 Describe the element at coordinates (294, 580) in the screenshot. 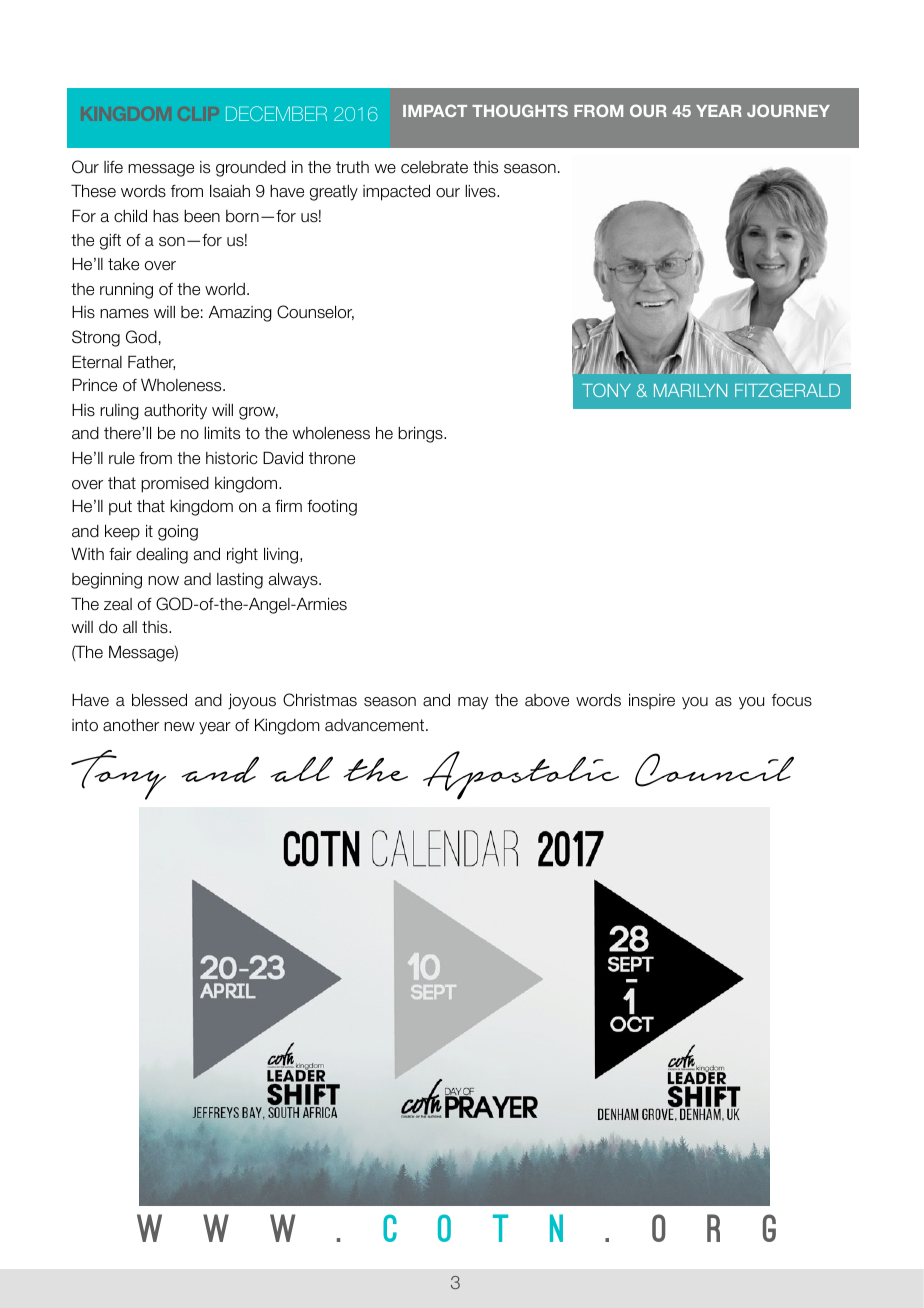

I see `always` at that location.
